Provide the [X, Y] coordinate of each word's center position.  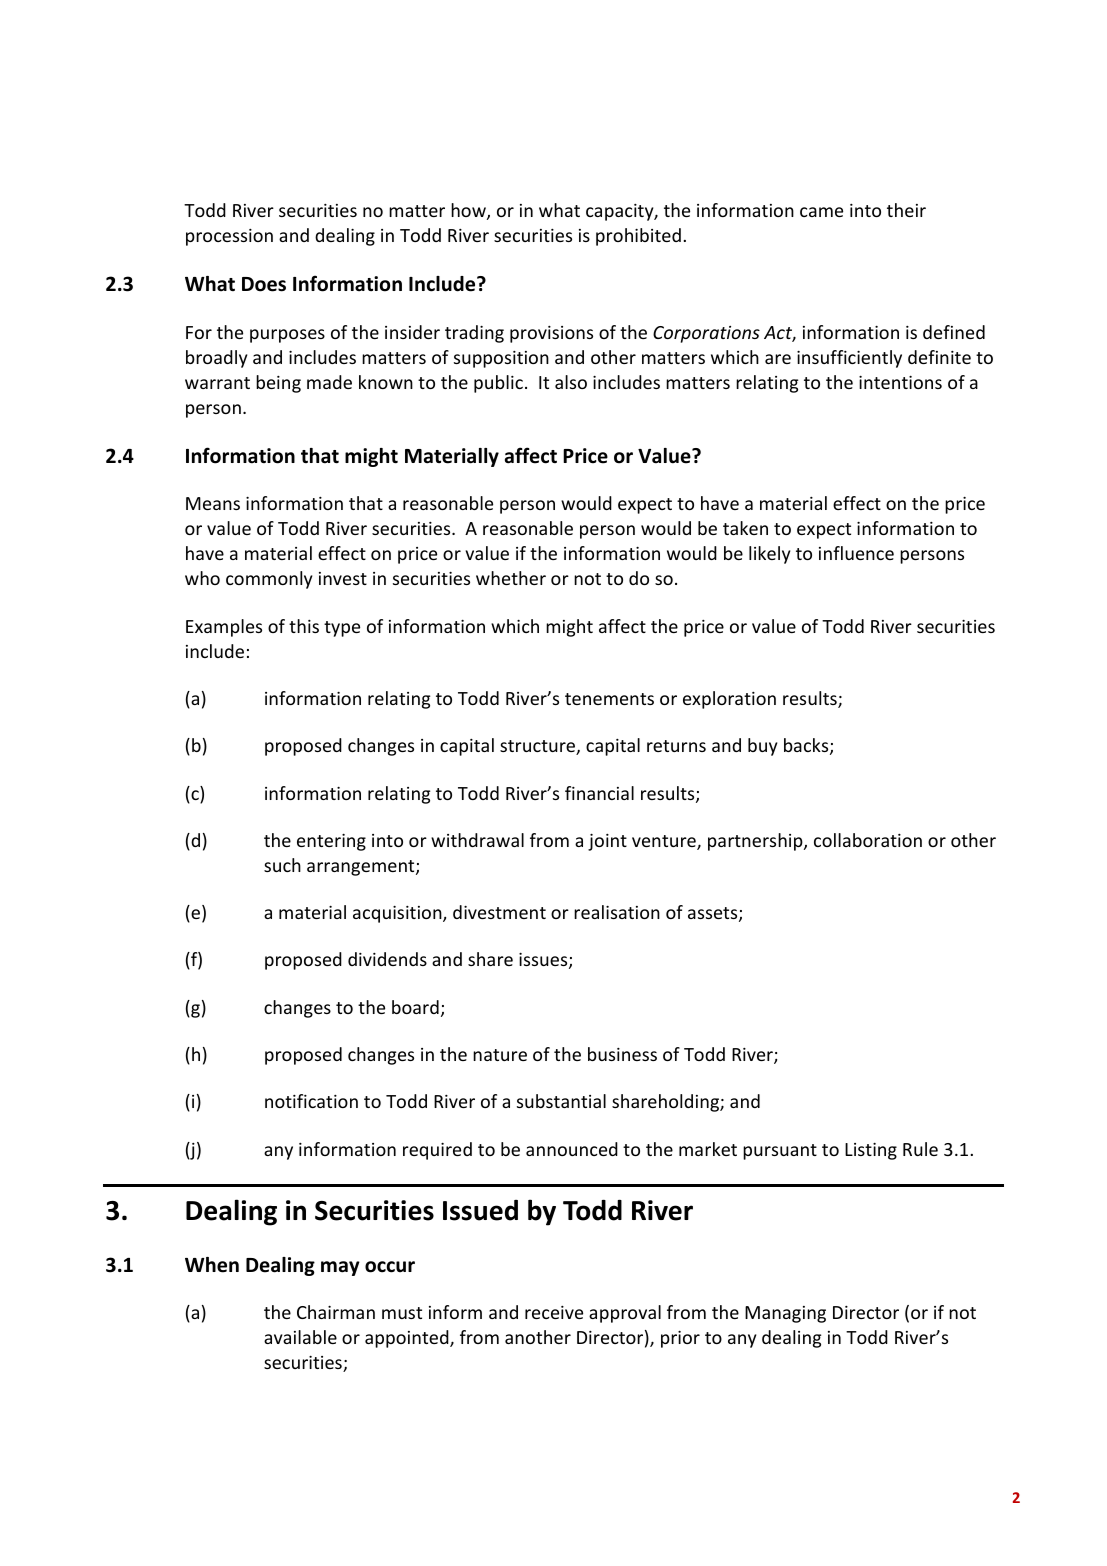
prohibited [638, 237]
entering [331, 842]
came [821, 212]
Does [264, 284]
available [300, 1337]
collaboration [868, 840]
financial [599, 793]
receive [554, 1312]
